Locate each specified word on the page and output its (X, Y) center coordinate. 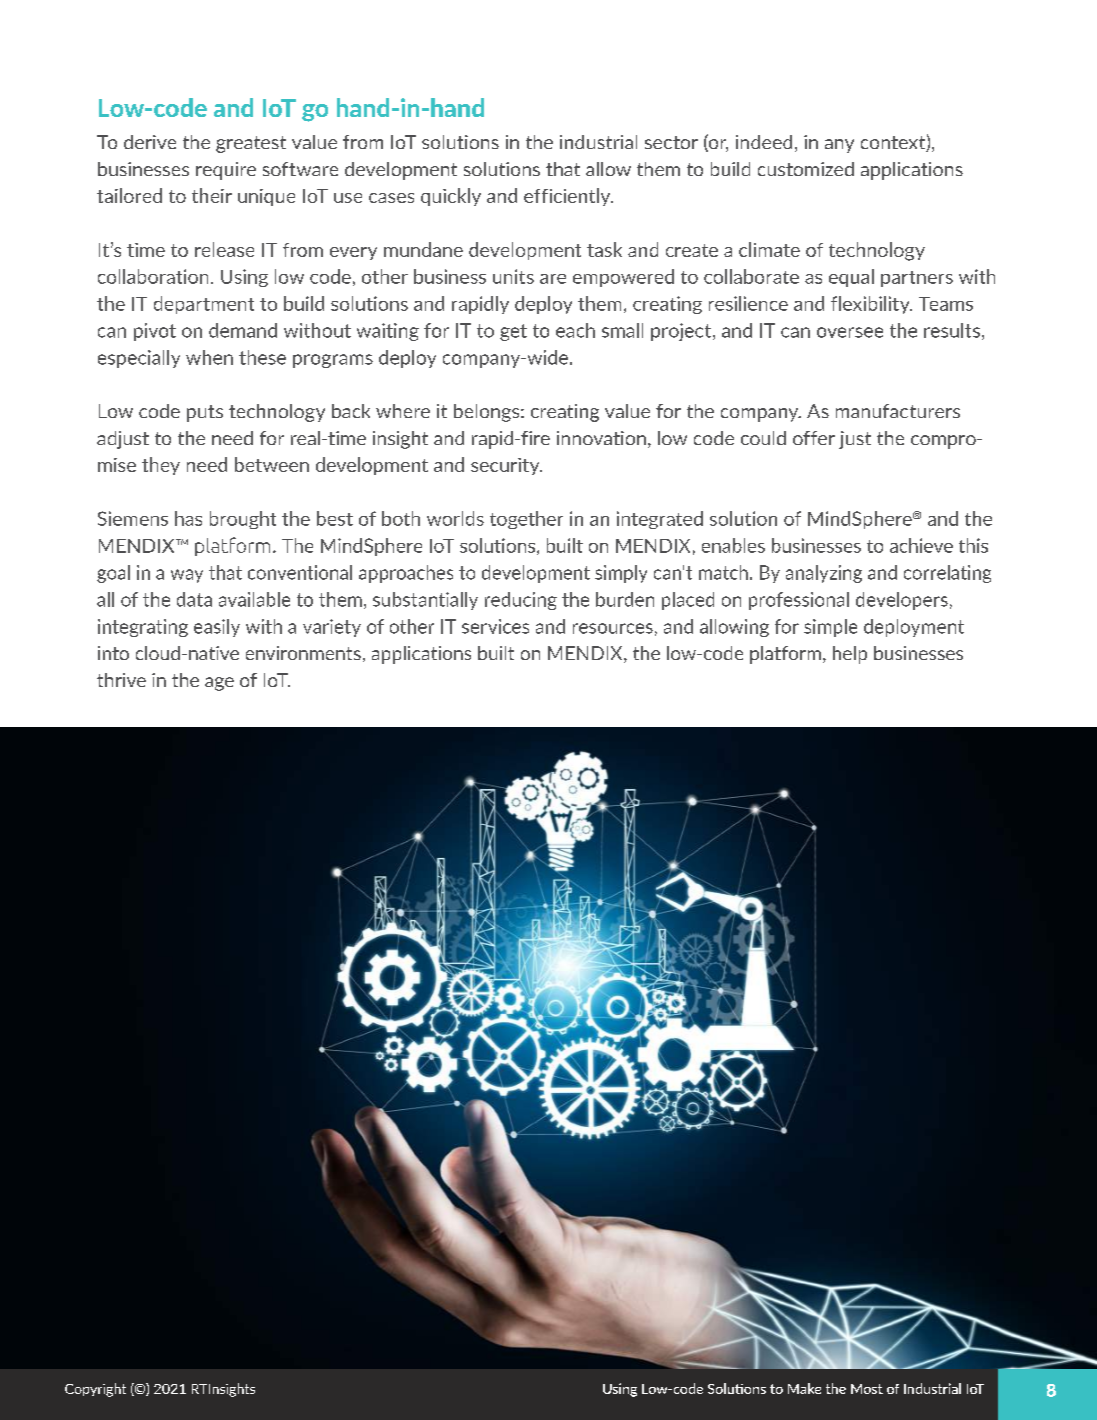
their (212, 195)
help (850, 655)
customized (806, 169)
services (495, 626)
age (219, 684)
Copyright (95, 1390)
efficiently (568, 197)
